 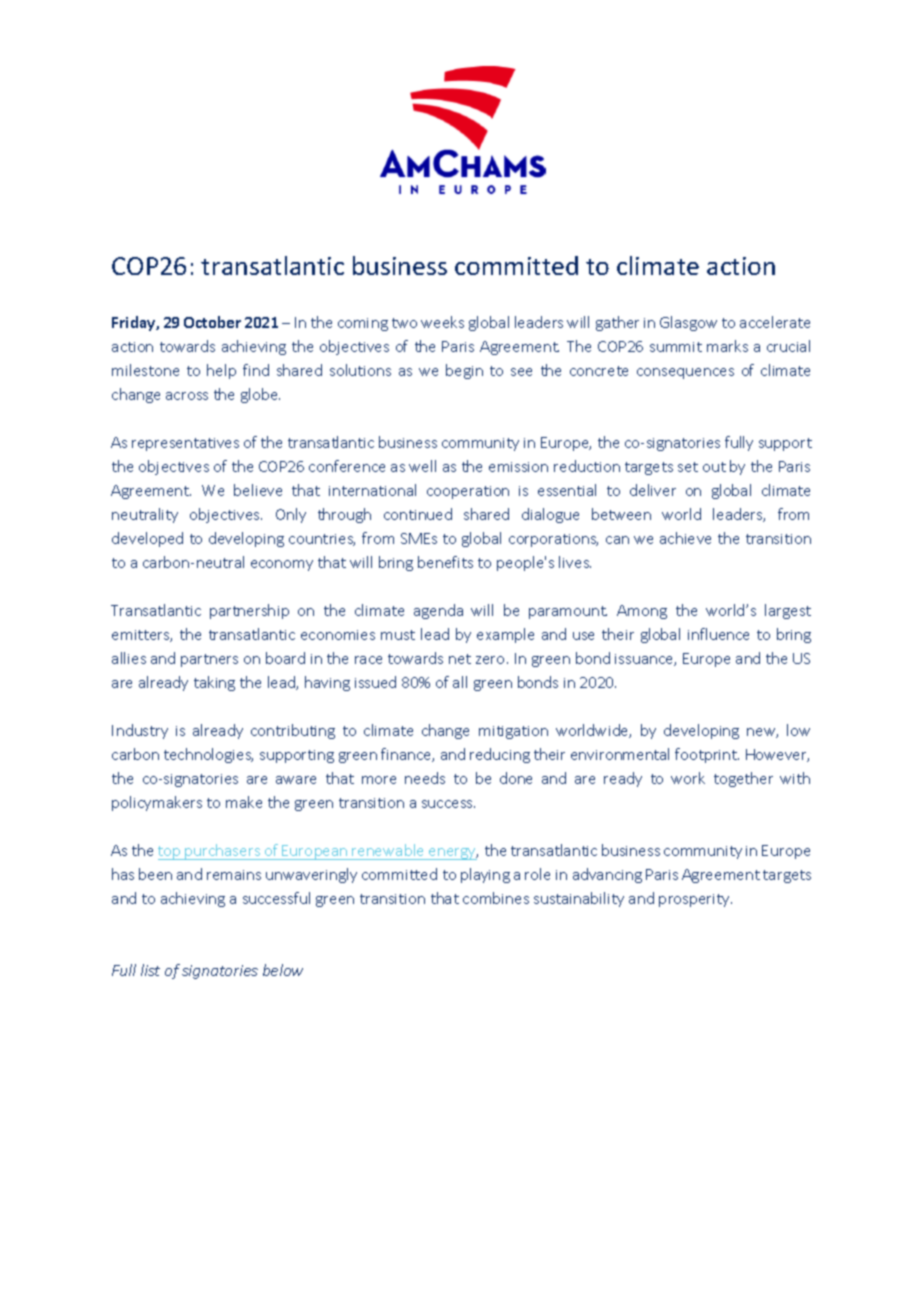 What do you see at coordinates (212, 322) in the page?
I see `October` at bounding box center [212, 322].
